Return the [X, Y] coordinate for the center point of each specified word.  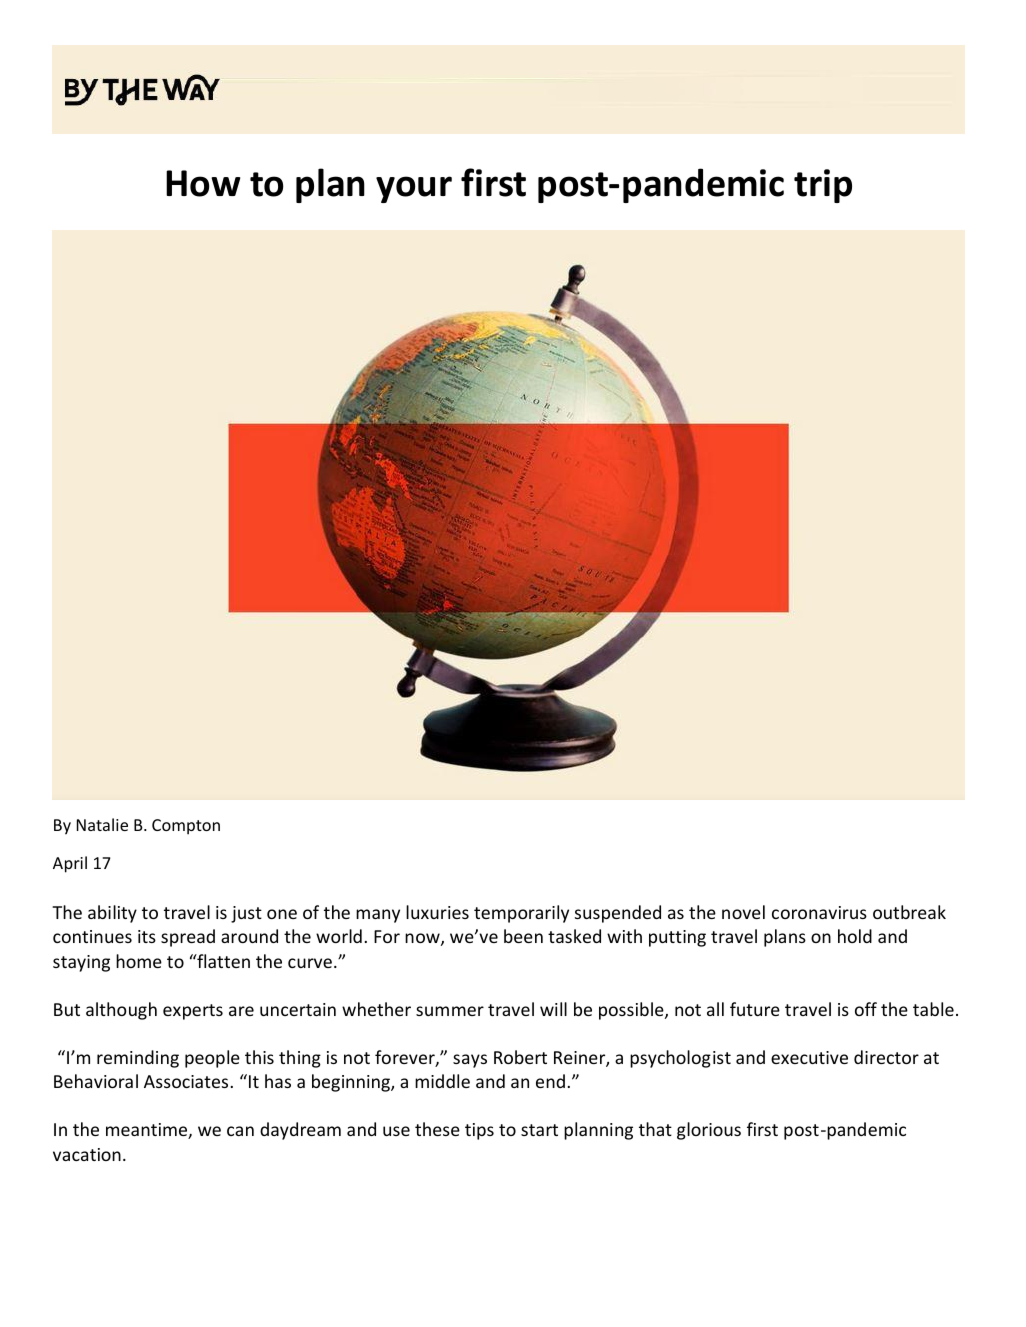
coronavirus [819, 912]
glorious [709, 1131]
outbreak [909, 912]
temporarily [521, 914]
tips [479, 1131]
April [70, 864]
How [203, 183]
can [240, 1131]
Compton [186, 827]
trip [823, 186]
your [414, 189]
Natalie [102, 824]
